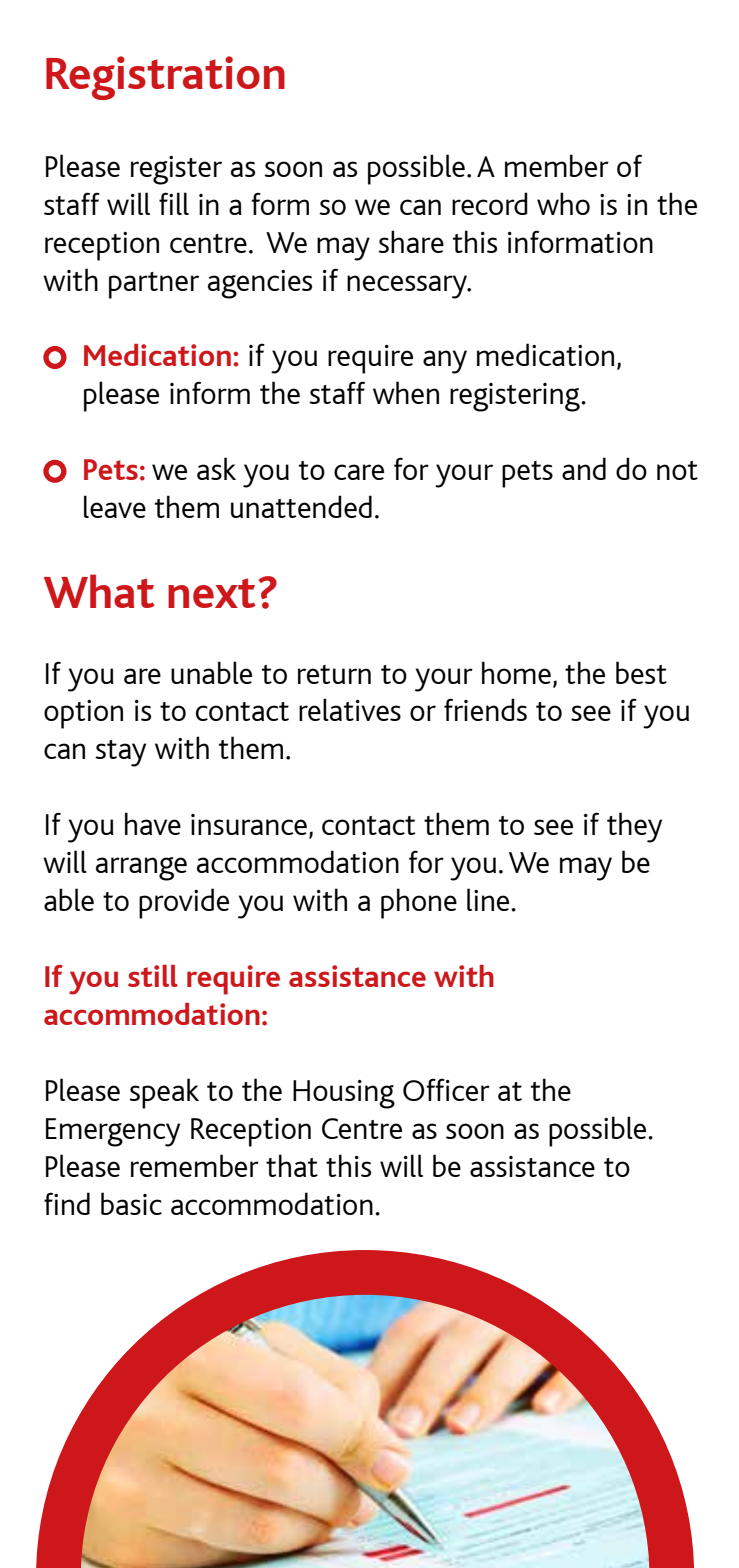 The width and height of the screenshot is (739, 1568). I want to click on basic, so click(131, 1203).
